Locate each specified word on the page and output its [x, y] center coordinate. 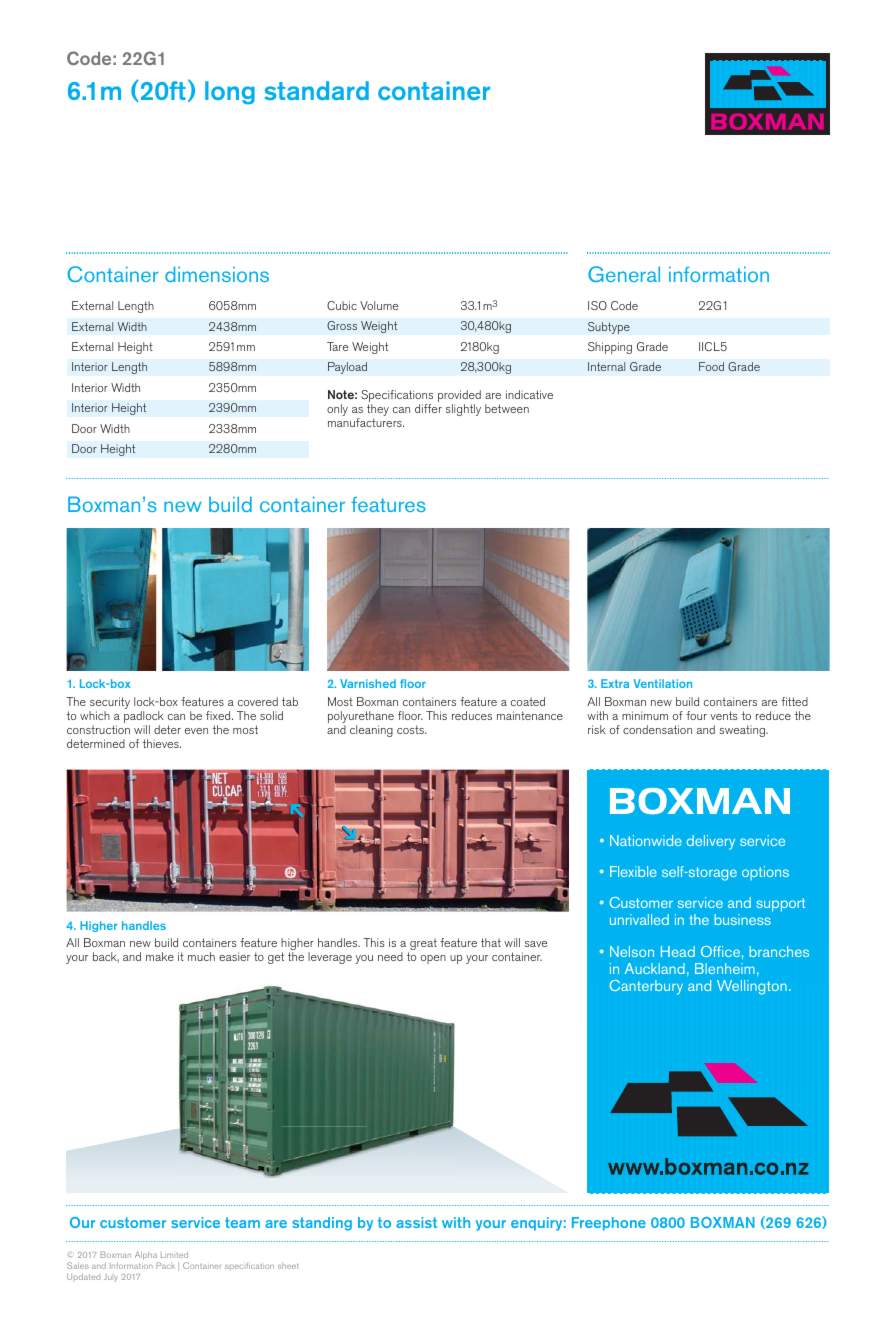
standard [317, 90]
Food [711, 366]
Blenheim [725, 968]
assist [416, 1222]
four [696, 715]
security [109, 704]
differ [428, 408]
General [624, 274]
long [230, 93]
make [160, 956]
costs [411, 729]
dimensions [217, 274]
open [433, 959]
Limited [174, 1255]
